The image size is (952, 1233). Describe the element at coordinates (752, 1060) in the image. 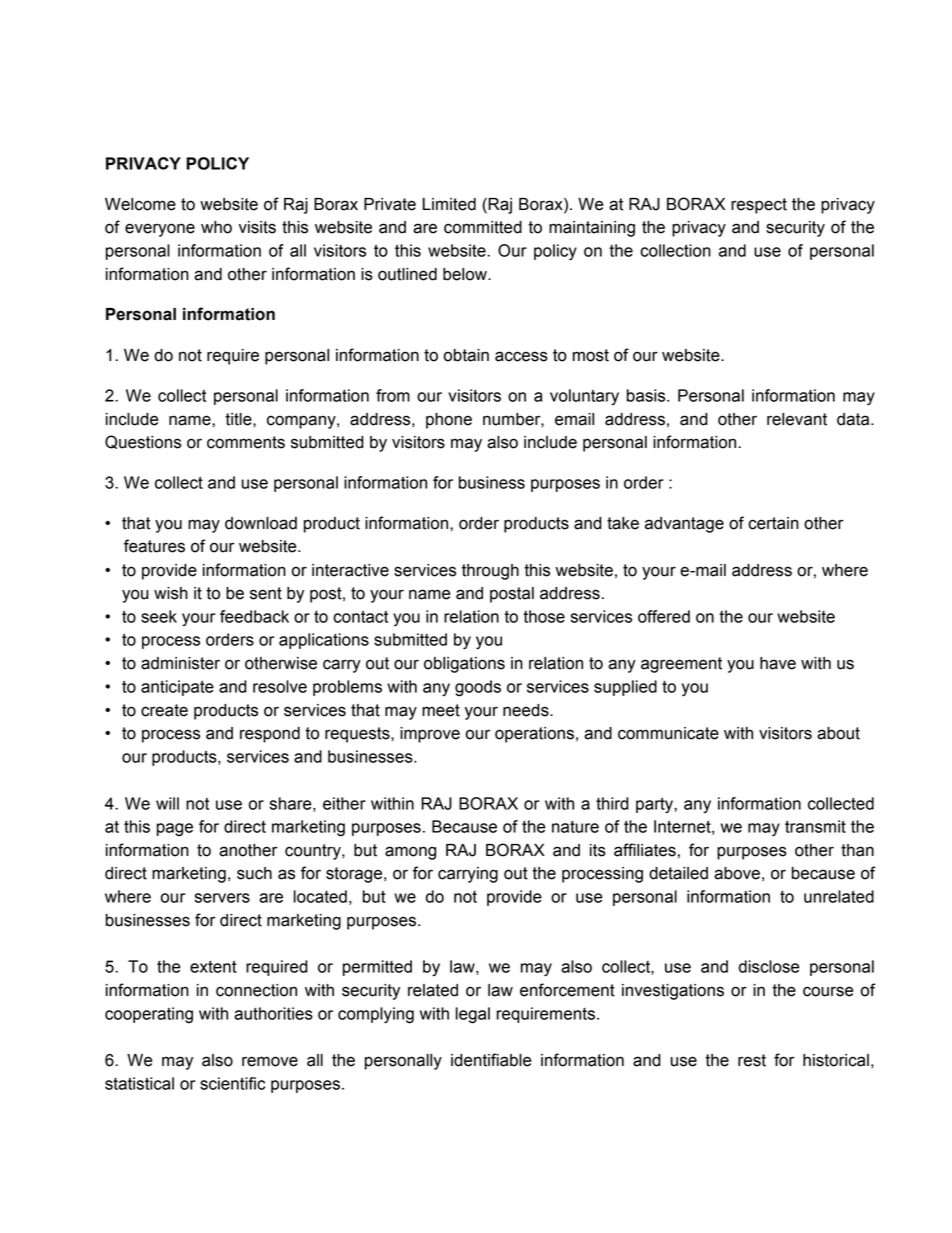

I see `rest` at that location.
